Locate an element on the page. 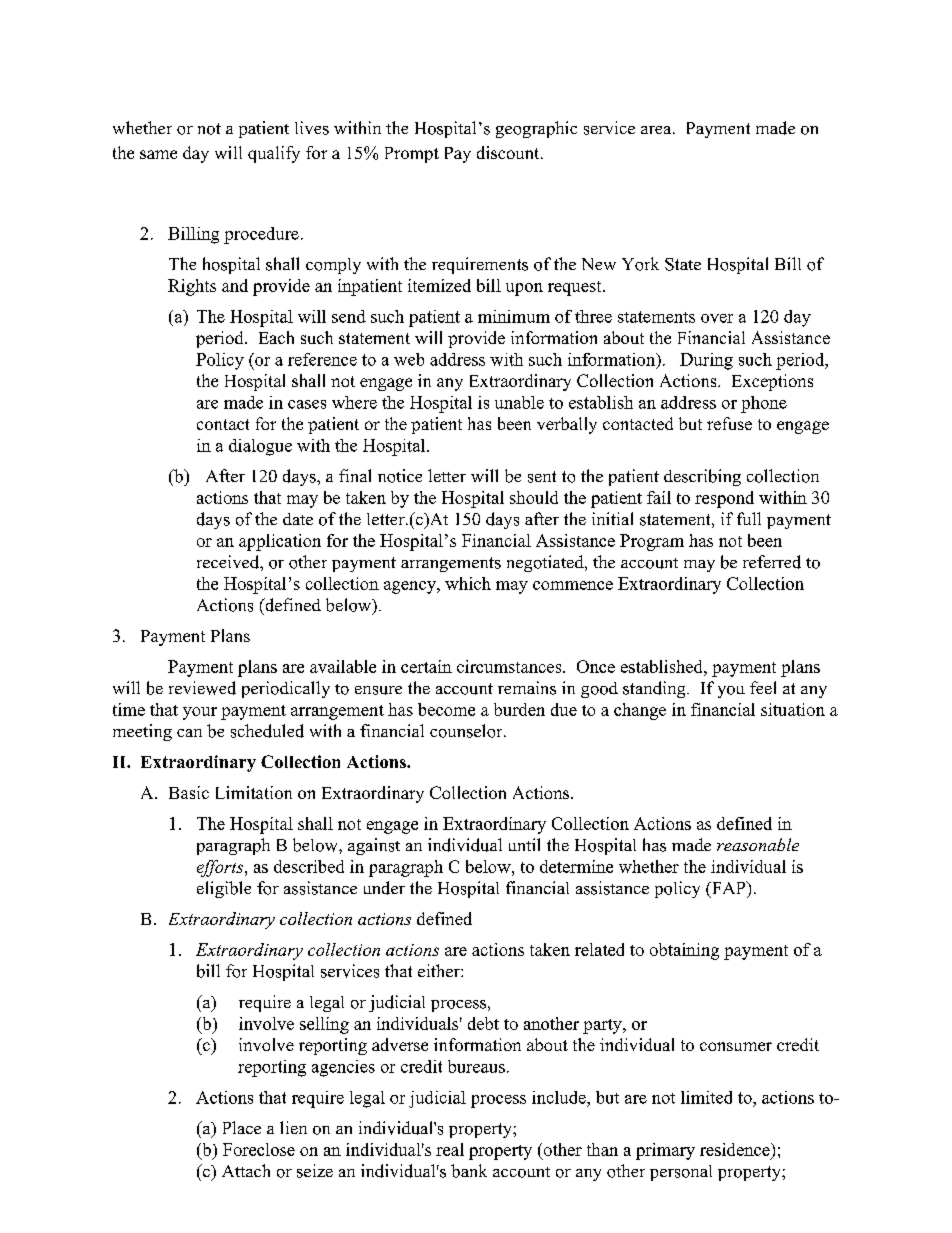  feel is located at coordinates (763, 687).
